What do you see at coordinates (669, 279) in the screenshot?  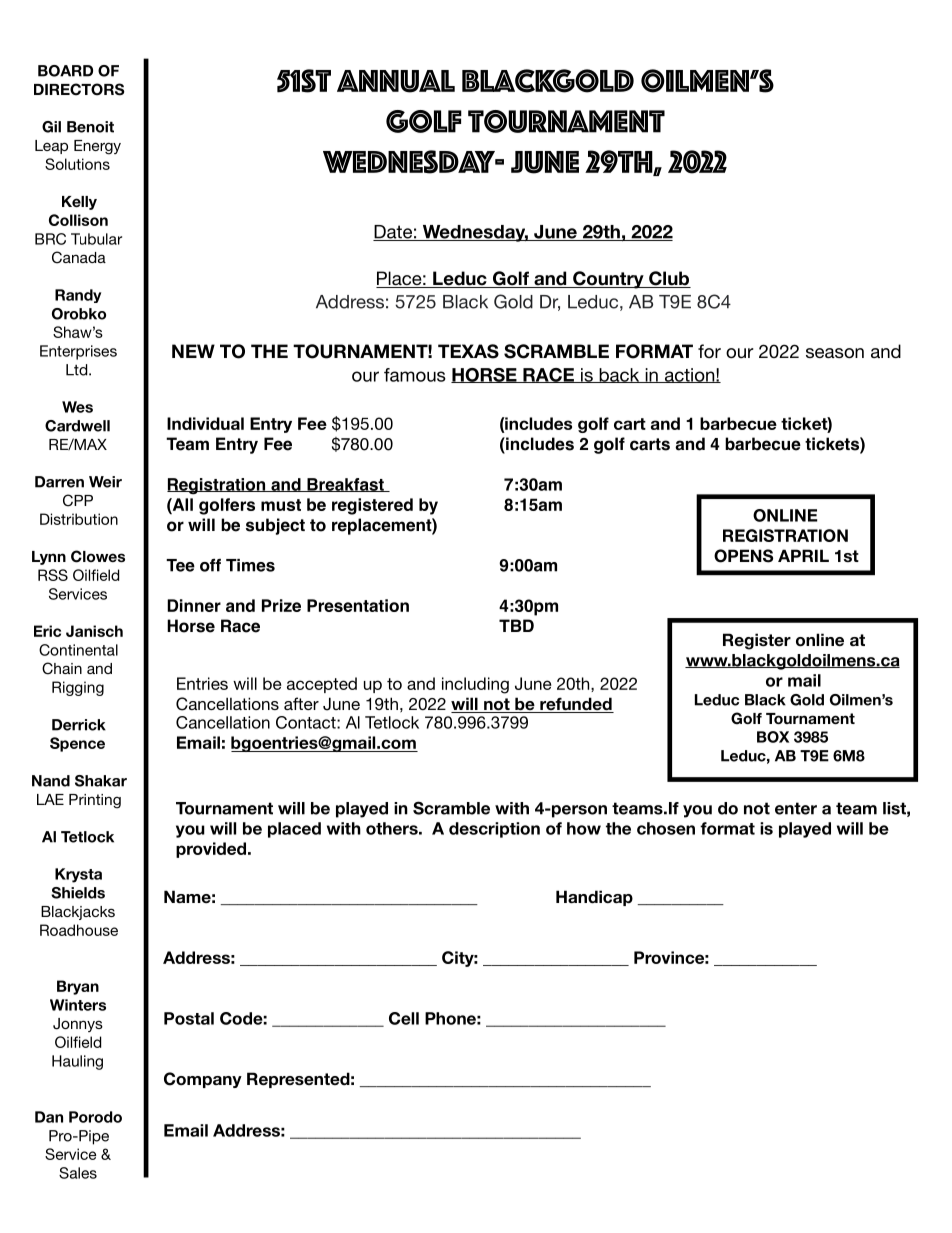 I see `Club` at bounding box center [669, 279].
